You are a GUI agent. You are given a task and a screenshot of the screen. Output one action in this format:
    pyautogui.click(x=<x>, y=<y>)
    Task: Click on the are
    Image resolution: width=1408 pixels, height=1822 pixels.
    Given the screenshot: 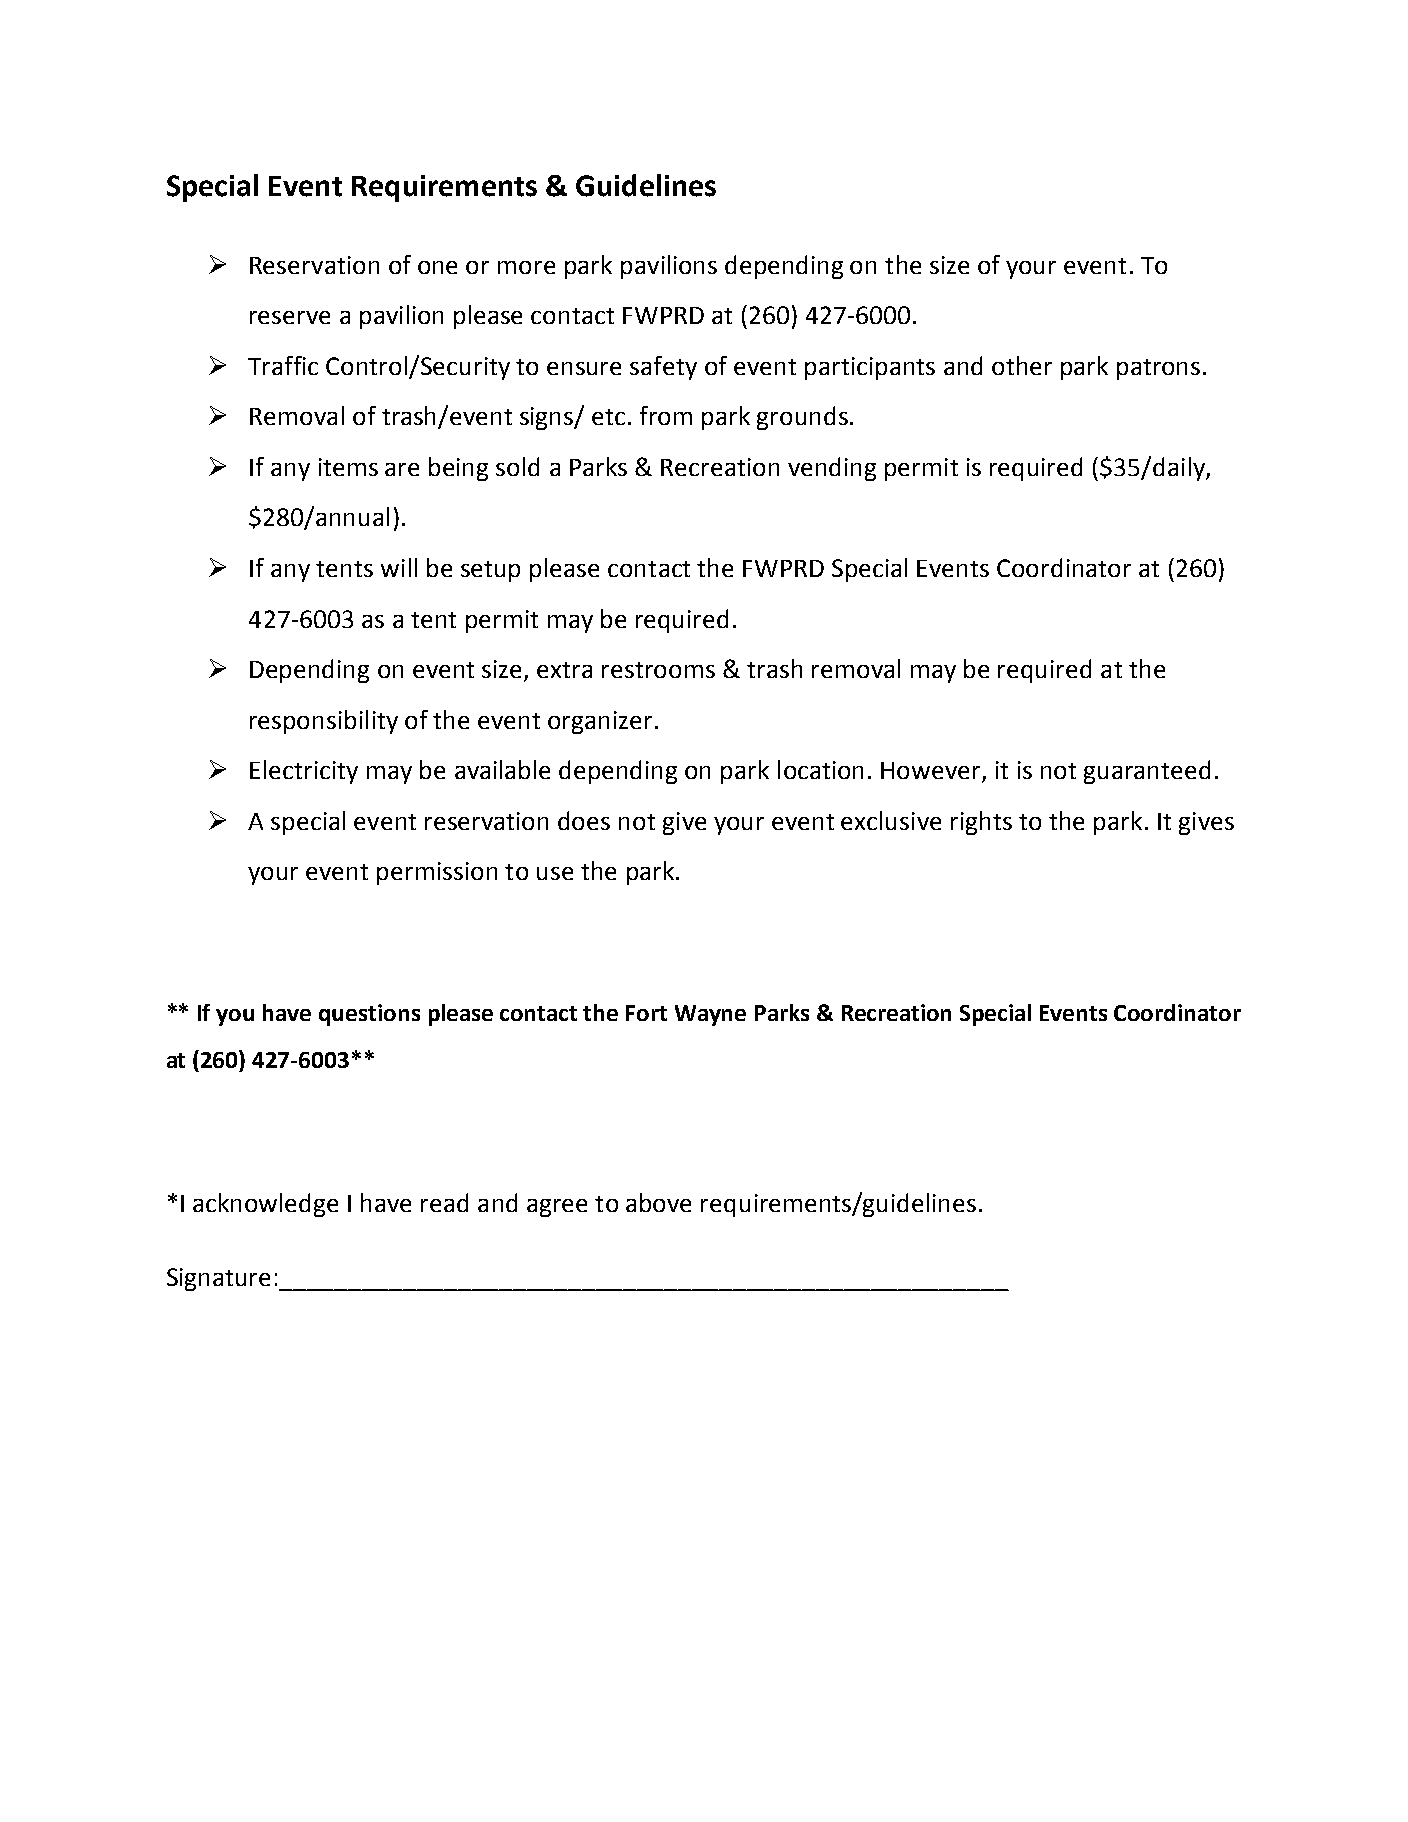 What is the action you would take?
    pyautogui.click(x=402, y=469)
